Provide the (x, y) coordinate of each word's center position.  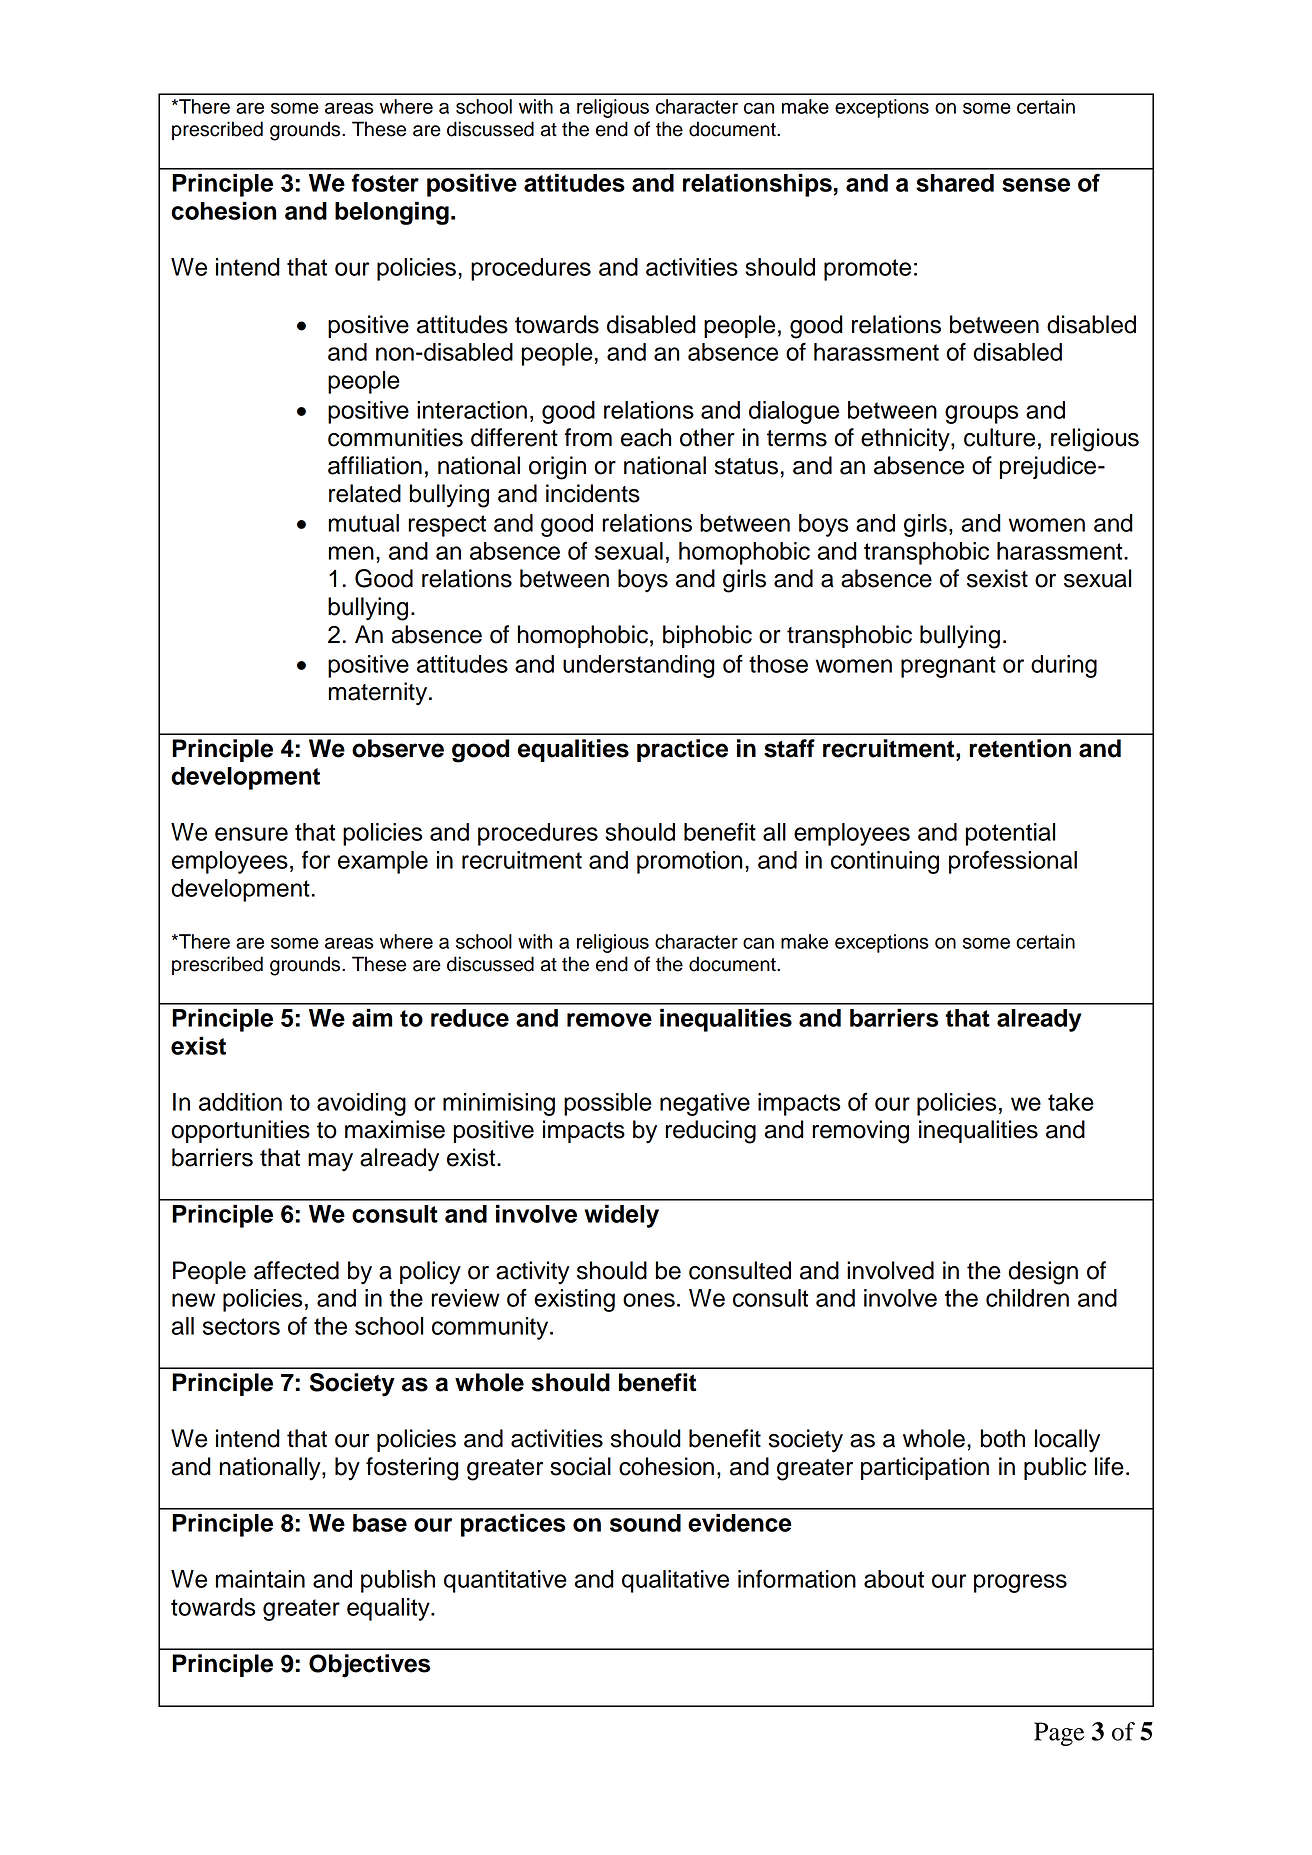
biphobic (707, 636)
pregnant (948, 667)
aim (372, 1017)
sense (1036, 185)
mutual (364, 523)
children (1027, 1298)
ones (649, 1300)
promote (867, 270)
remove (609, 1020)
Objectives (369, 1666)
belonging (392, 213)
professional (1013, 862)
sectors (241, 1326)
